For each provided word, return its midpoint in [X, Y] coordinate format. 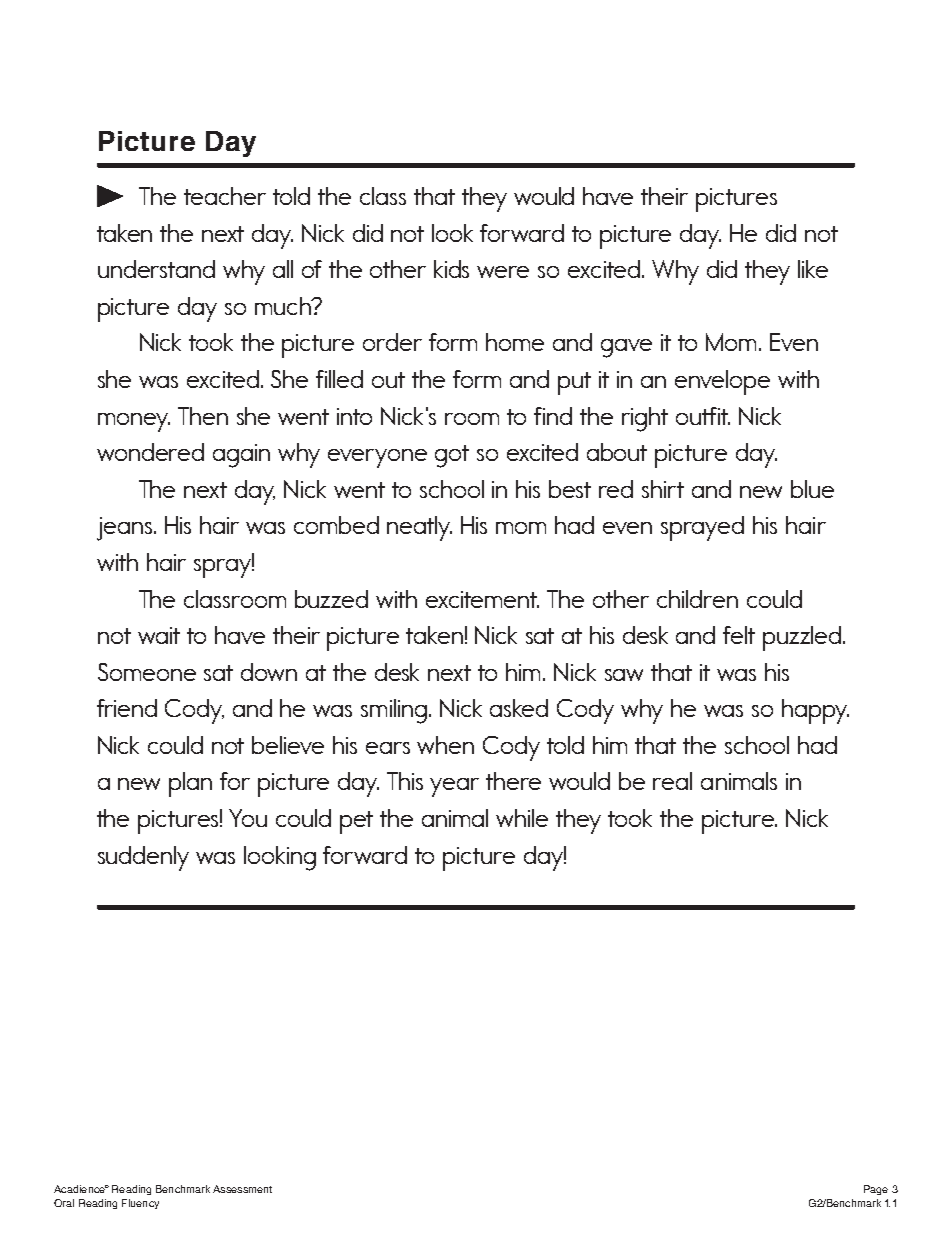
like [813, 269]
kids [451, 269]
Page [876, 1190]
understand [156, 269]
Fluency [140, 1204]
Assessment [242, 1189]
